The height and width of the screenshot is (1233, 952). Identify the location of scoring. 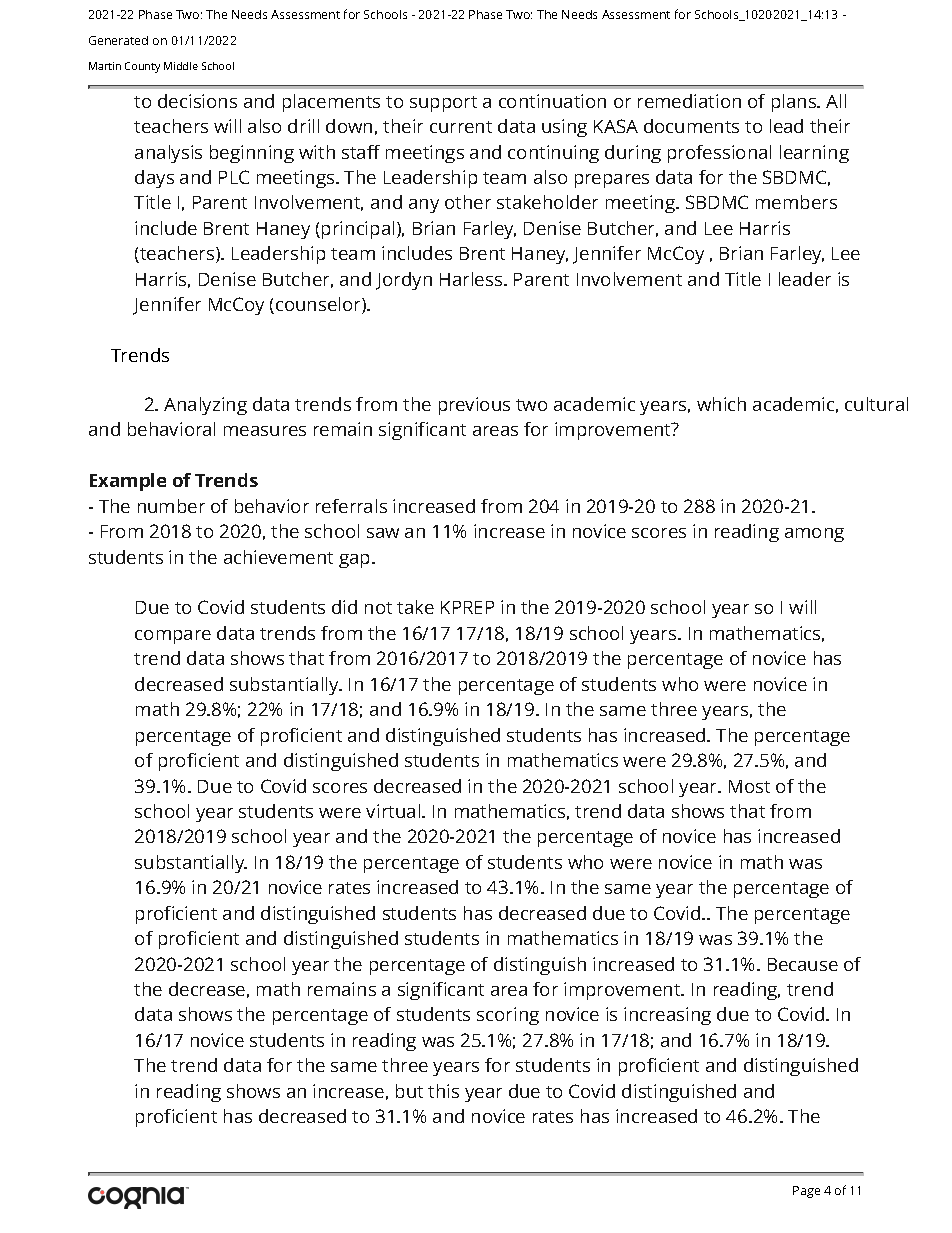
(508, 1016).
